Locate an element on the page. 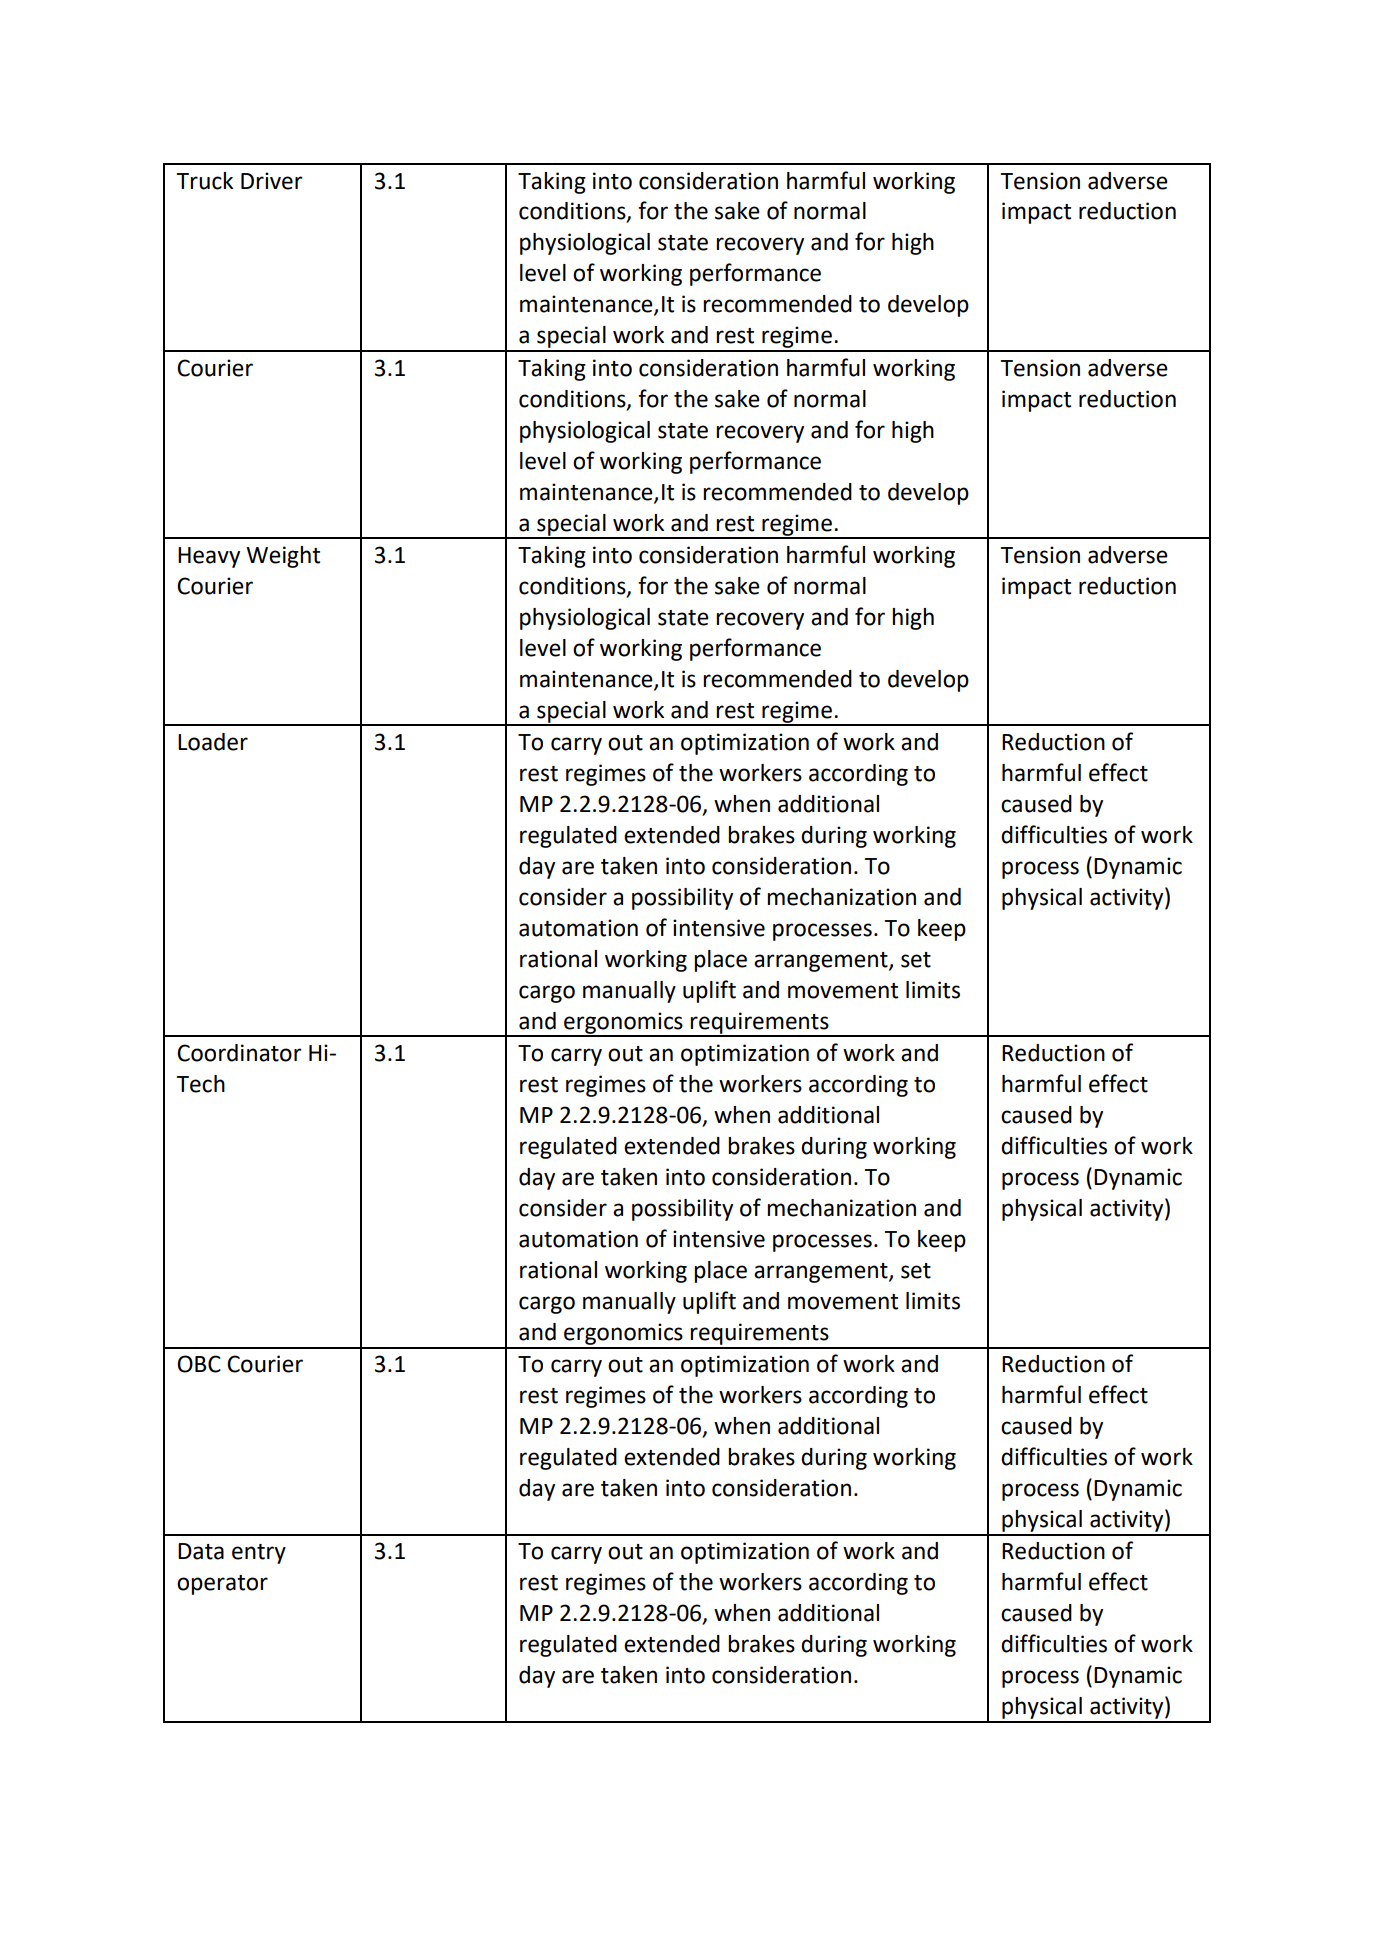 This document has height=1943, width=1374. Heavy is located at coordinates (209, 557).
